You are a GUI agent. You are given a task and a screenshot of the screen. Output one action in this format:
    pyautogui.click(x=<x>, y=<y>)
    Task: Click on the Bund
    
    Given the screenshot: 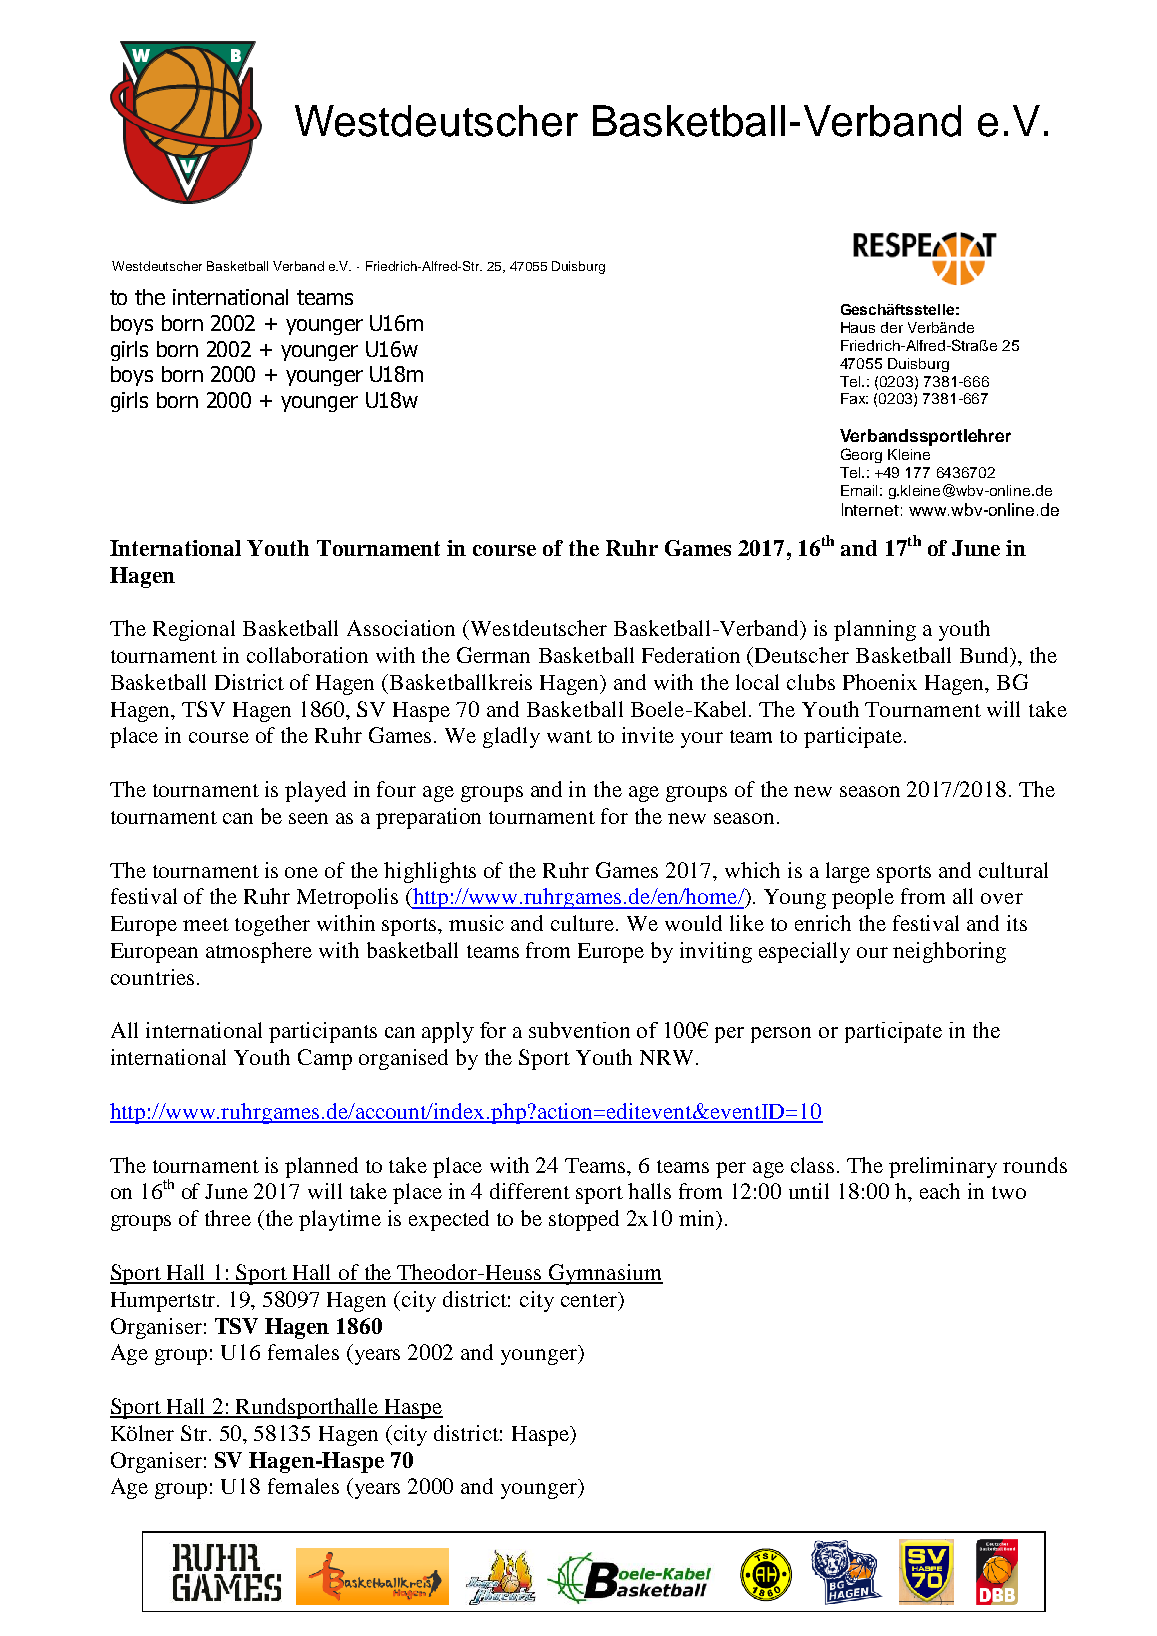 What is the action you would take?
    pyautogui.click(x=986, y=656)
